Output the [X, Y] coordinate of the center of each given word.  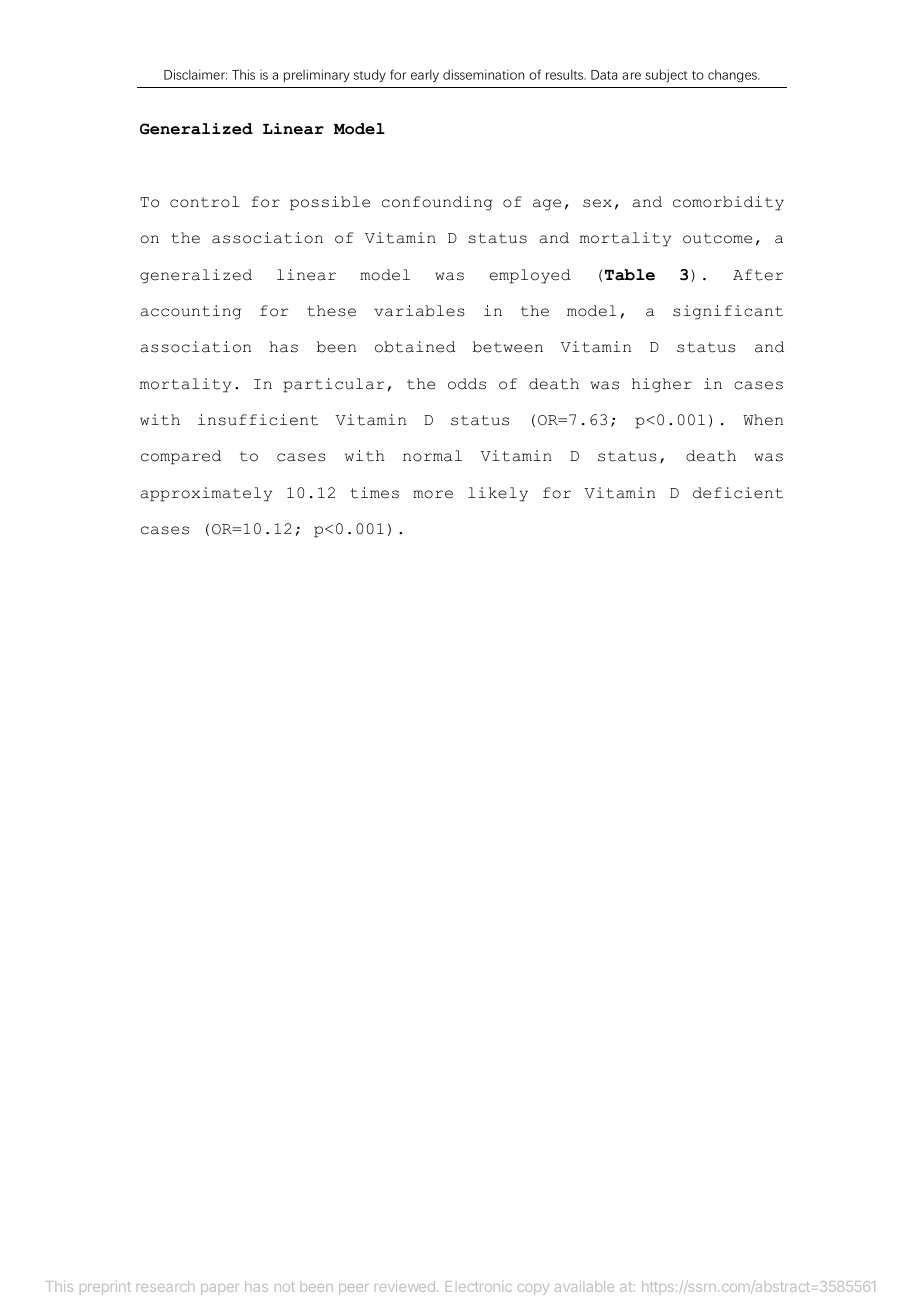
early [425, 76]
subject [666, 76]
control [204, 202]
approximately [206, 494]
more [433, 494]
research [165, 1286]
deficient [738, 493]
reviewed [405, 1286]
